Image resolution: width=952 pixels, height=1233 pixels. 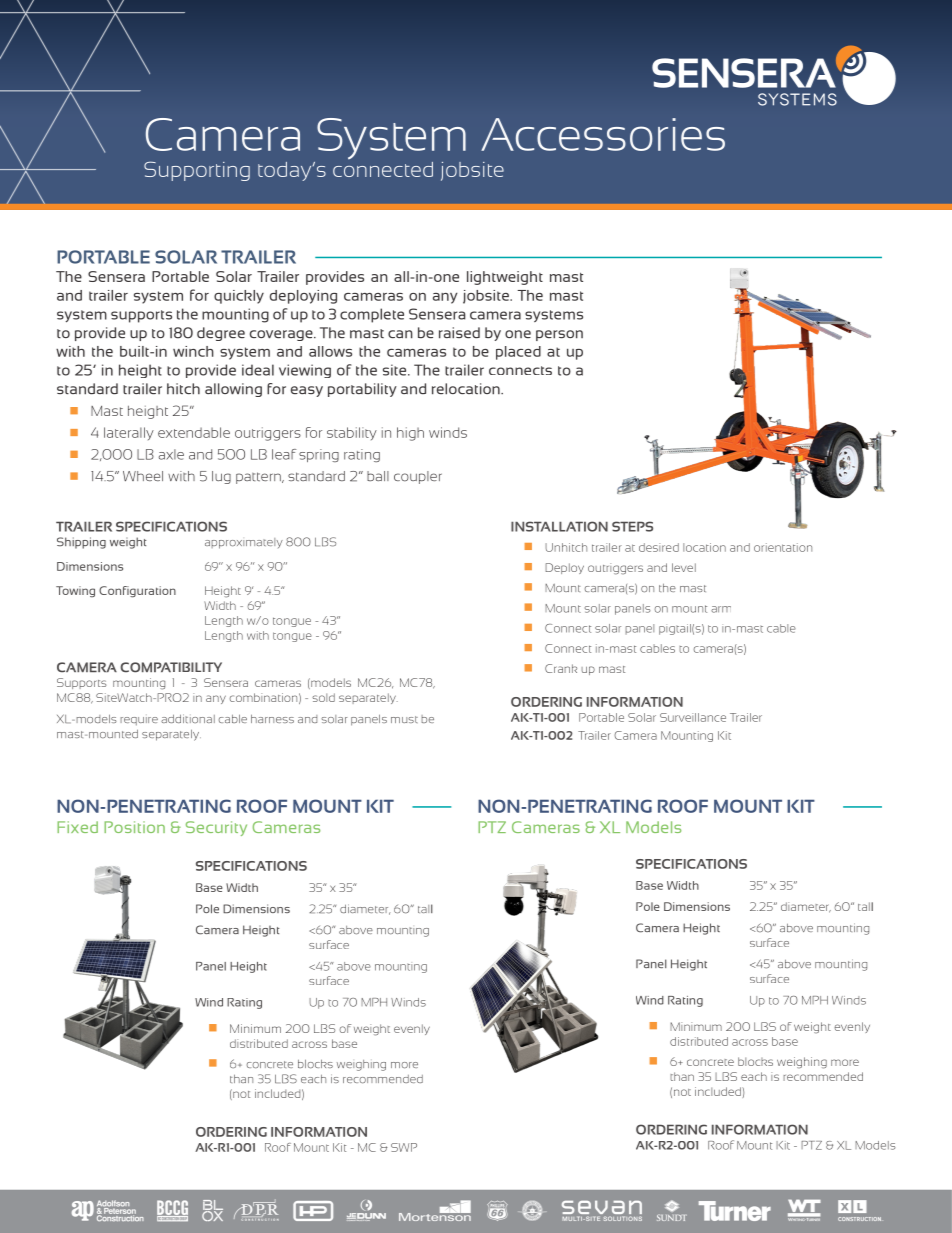 What do you see at coordinates (197, 171) in the screenshot?
I see `Supporting` at bounding box center [197, 171].
